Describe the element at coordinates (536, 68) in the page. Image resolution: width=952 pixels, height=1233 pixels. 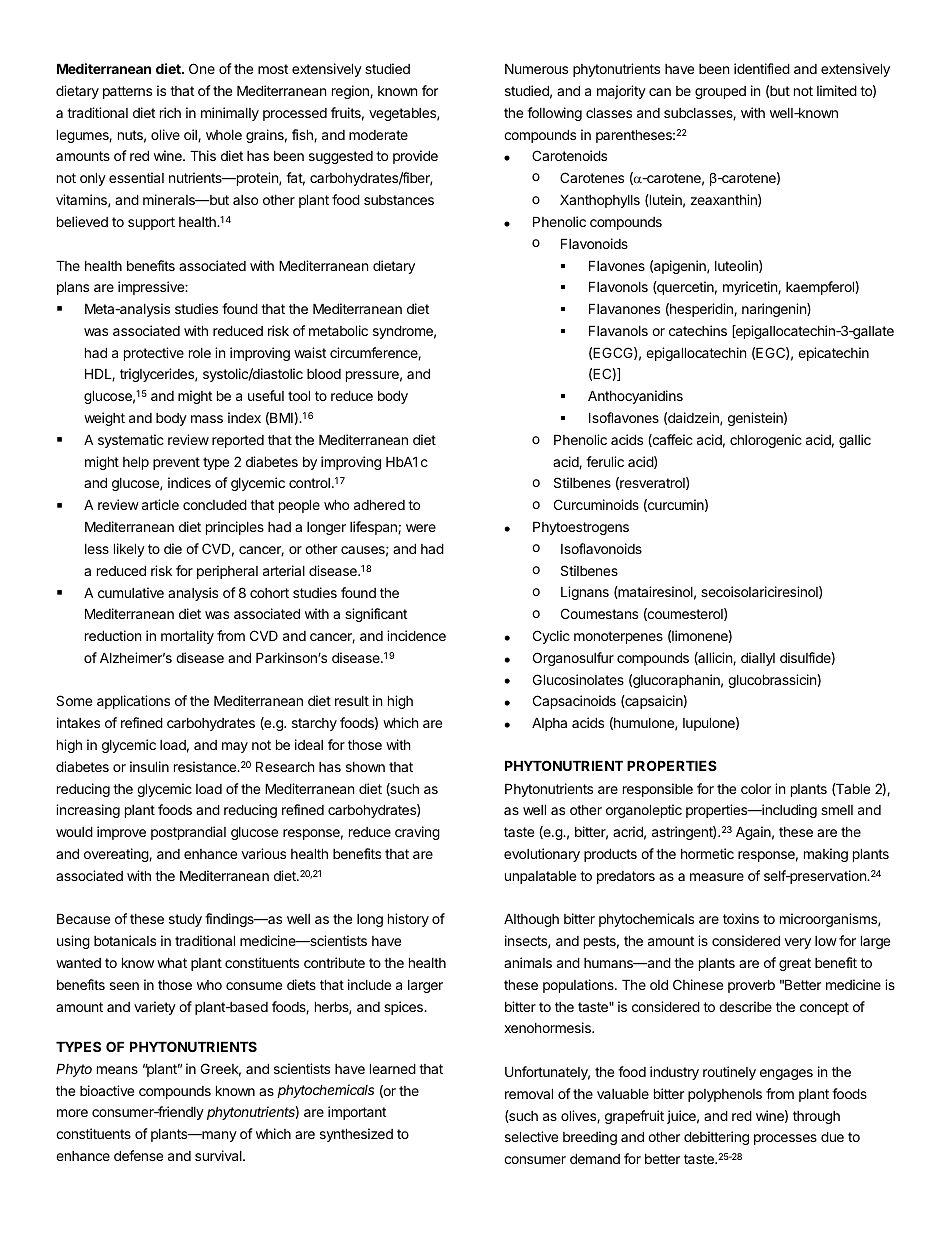
I see `Numerous` at that location.
